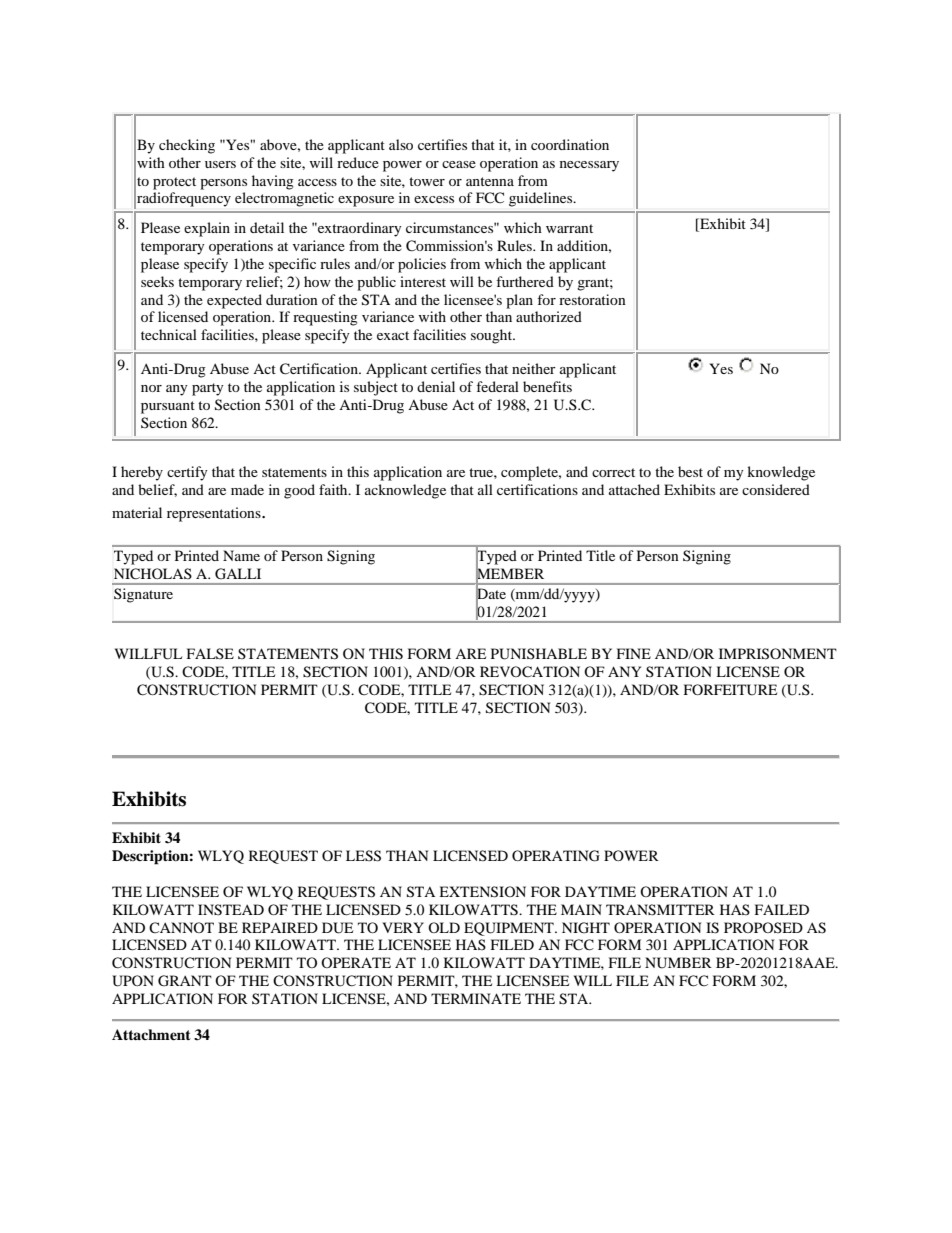 Image resolution: width=952 pixels, height=1233 pixels. What do you see at coordinates (151, 1034) in the page?
I see `Attachment` at bounding box center [151, 1034].
